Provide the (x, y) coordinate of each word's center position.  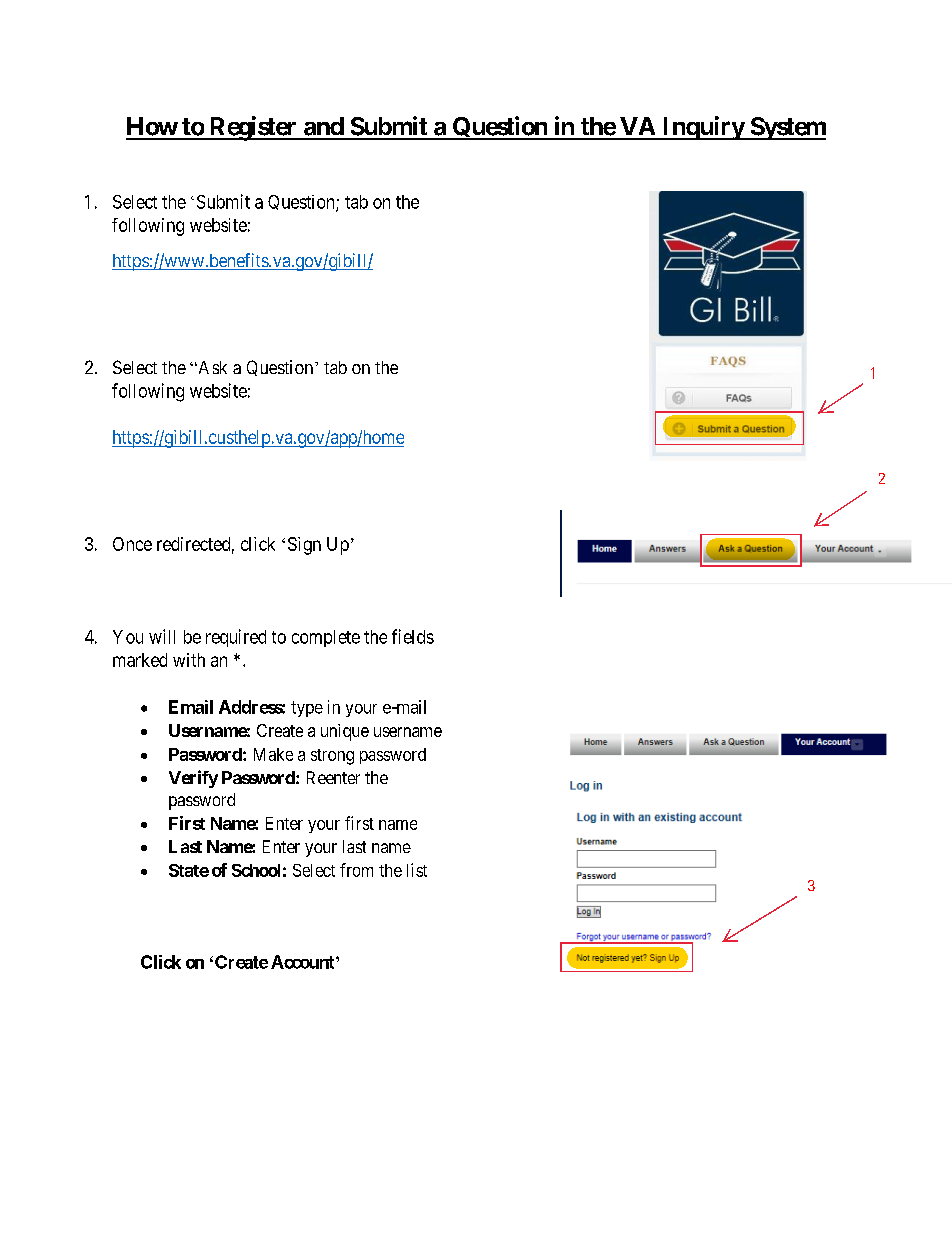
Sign (304, 546)
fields (413, 636)
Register (253, 128)
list (417, 870)
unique (345, 732)
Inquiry (702, 128)
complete (326, 638)
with (189, 660)
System (787, 128)
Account (304, 962)
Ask (211, 367)
